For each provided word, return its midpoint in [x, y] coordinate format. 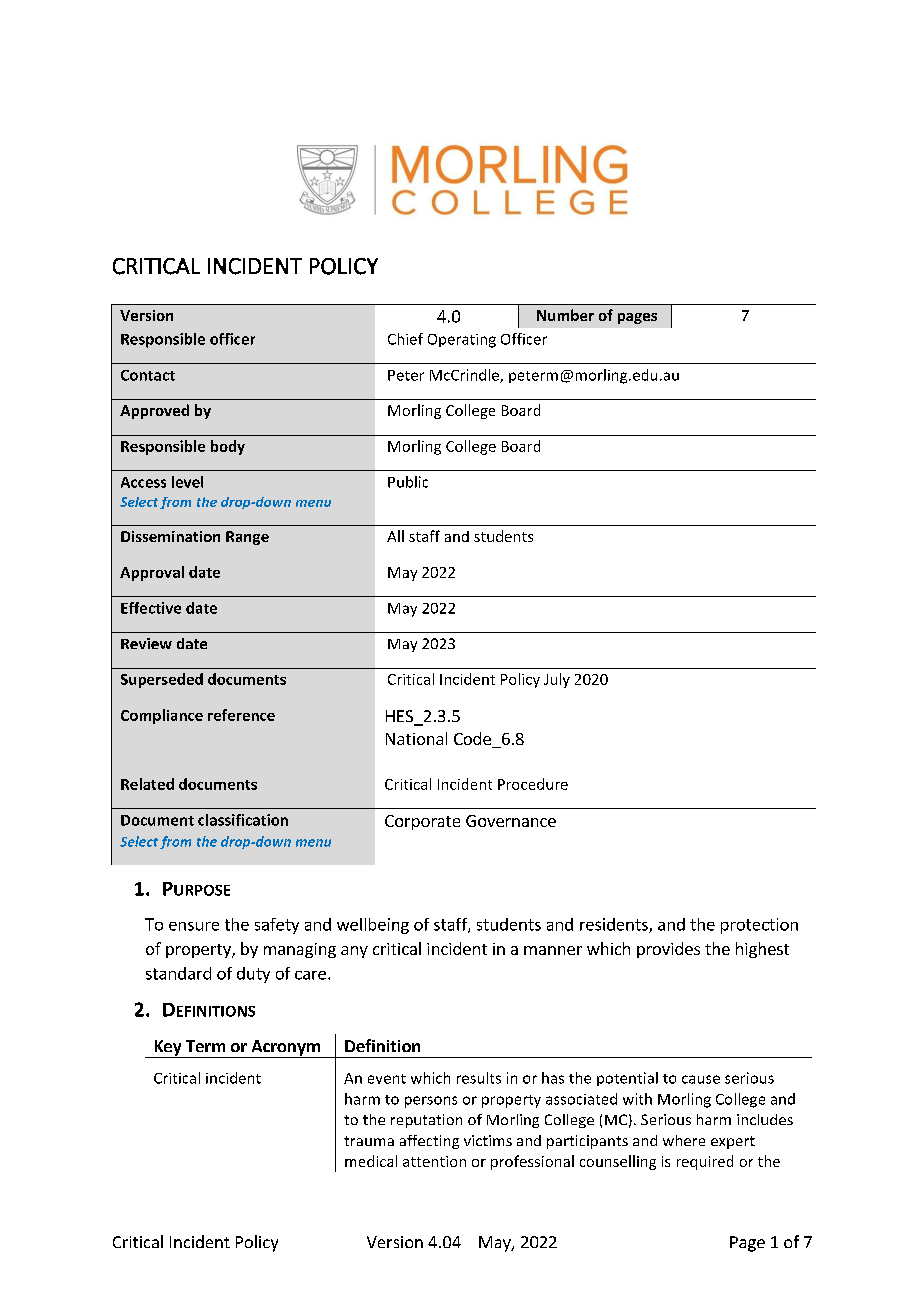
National [416, 738]
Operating [462, 341]
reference [241, 715]
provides [668, 950]
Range [247, 538]
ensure [194, 926]
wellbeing [373, 926]
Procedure [533, 784]
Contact [148, 375]
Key [168, 1049]
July [557, 680]
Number [565, 315]
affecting [429, 1142]
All [395, 536]
